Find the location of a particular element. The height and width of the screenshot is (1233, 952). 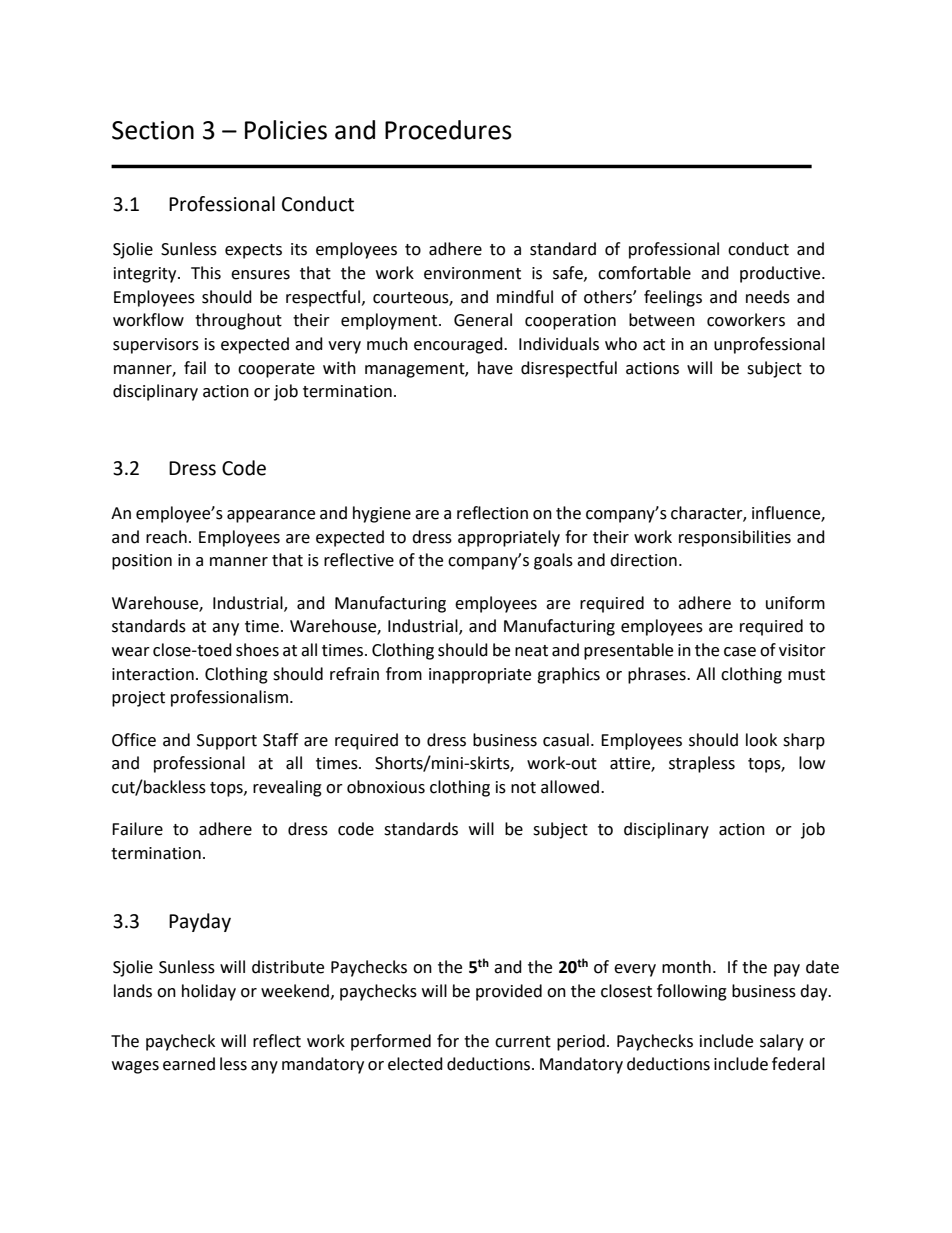

earned is located at coordinates (189, 1064).
